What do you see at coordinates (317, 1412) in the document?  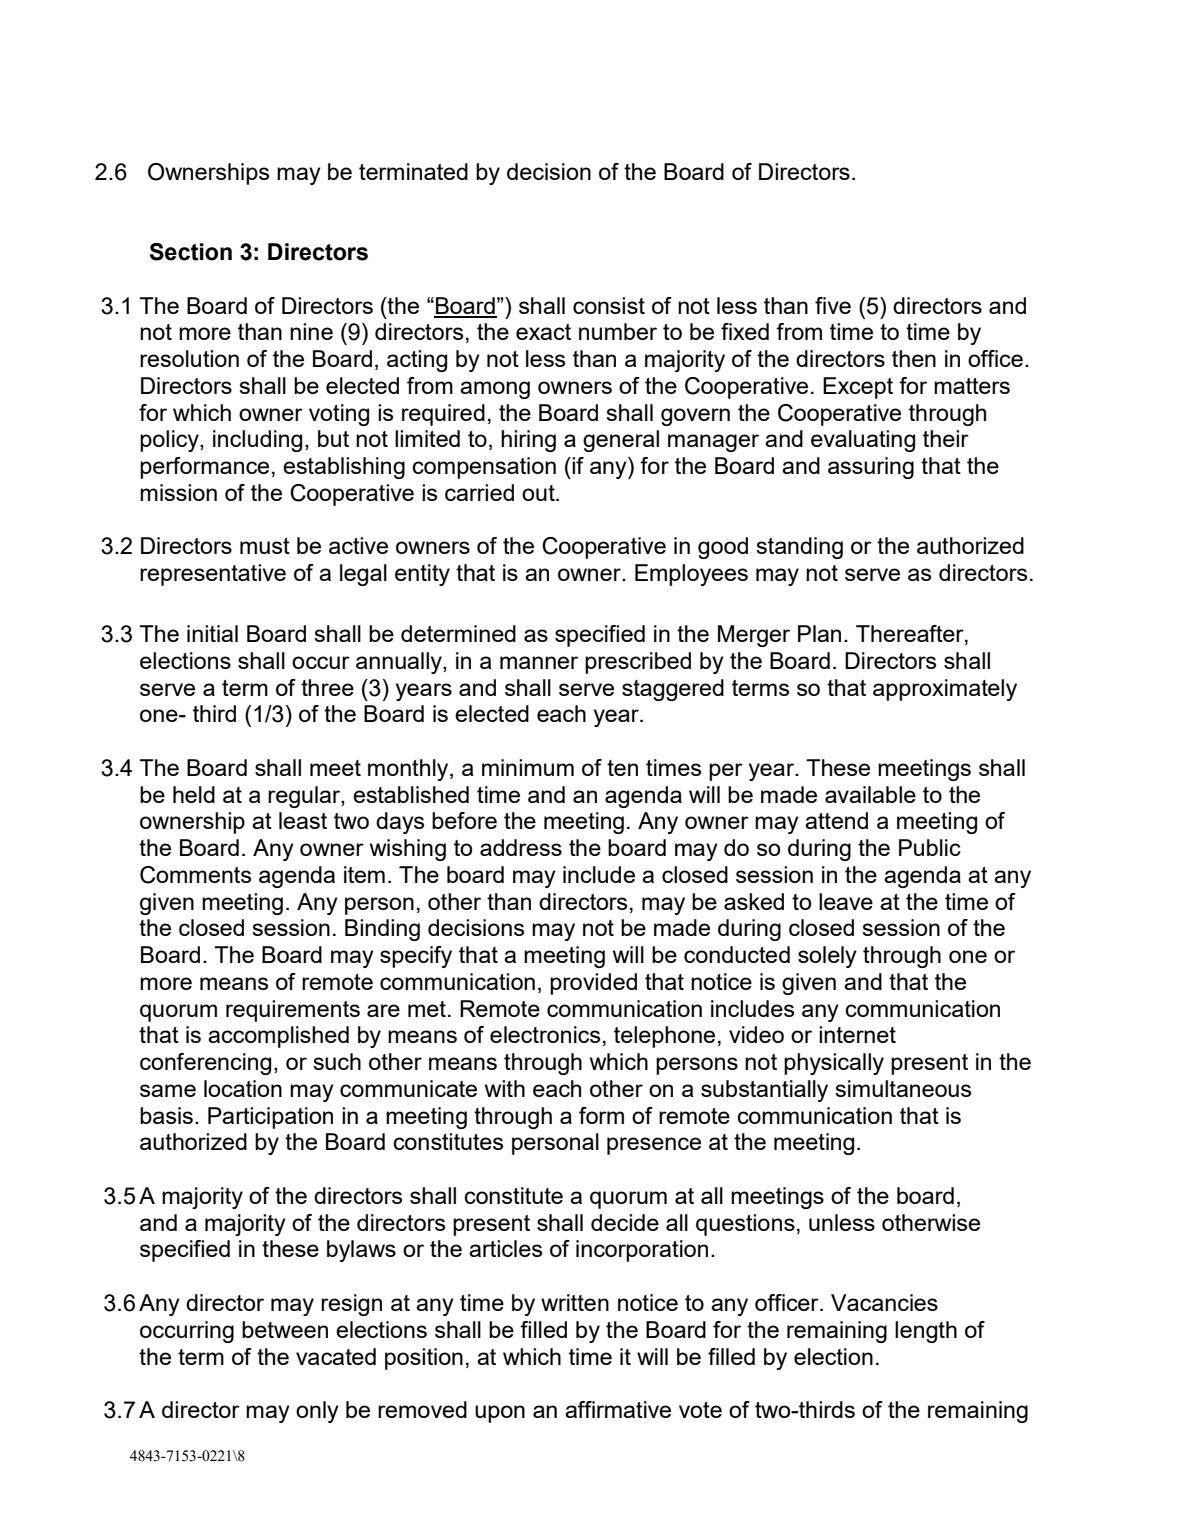 I see `only` at bounding box center [317, 1412].
